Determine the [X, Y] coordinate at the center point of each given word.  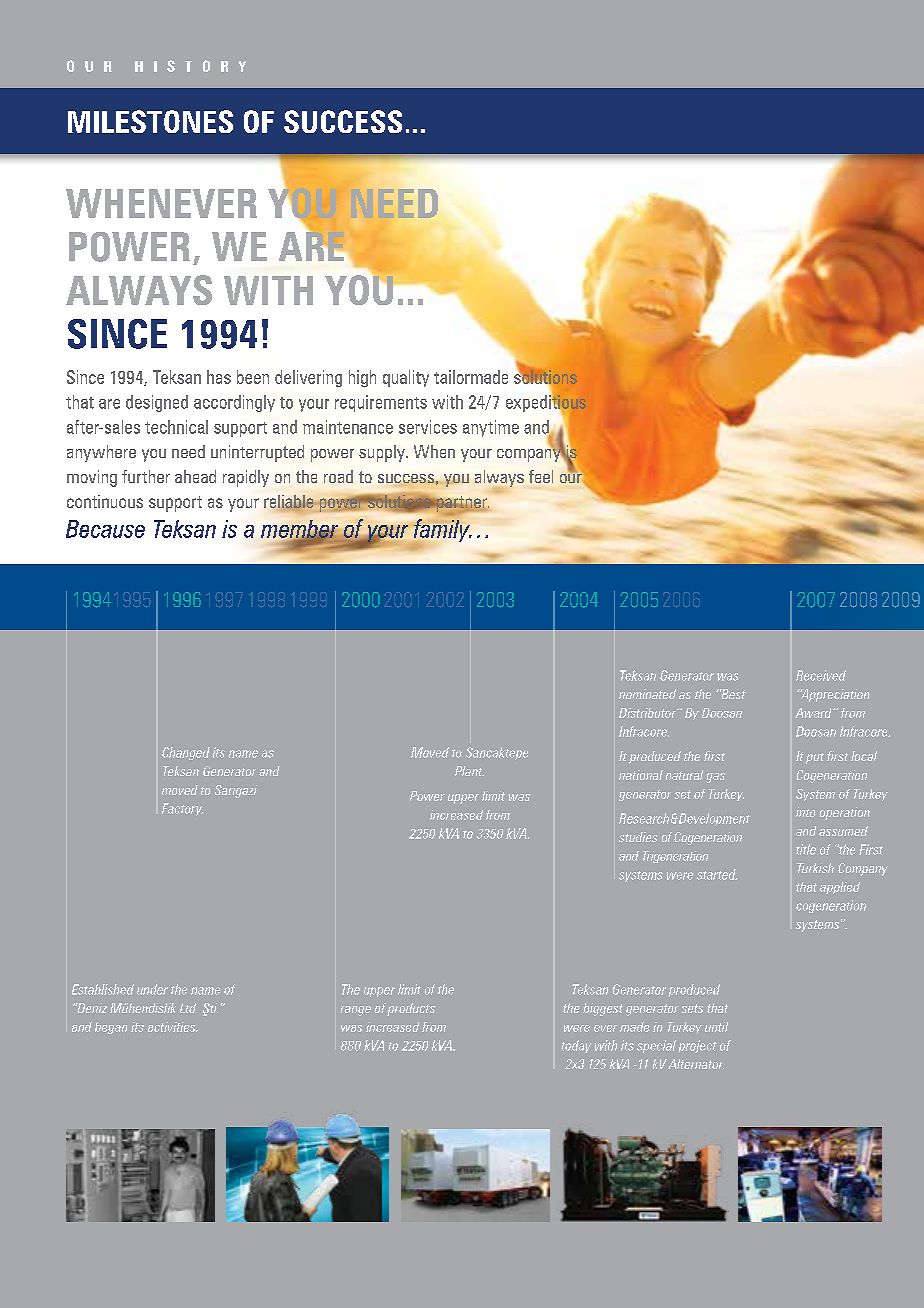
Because [105, 529]
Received [821, 675]
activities [173, 1027]
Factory [182, 809]
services [428, 427]
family [443, 530]
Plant [469, 771]
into [805, 812]
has [219, 377]
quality [406, 378]
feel [541, 476]
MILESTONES [150, 121]
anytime [491, 428]
